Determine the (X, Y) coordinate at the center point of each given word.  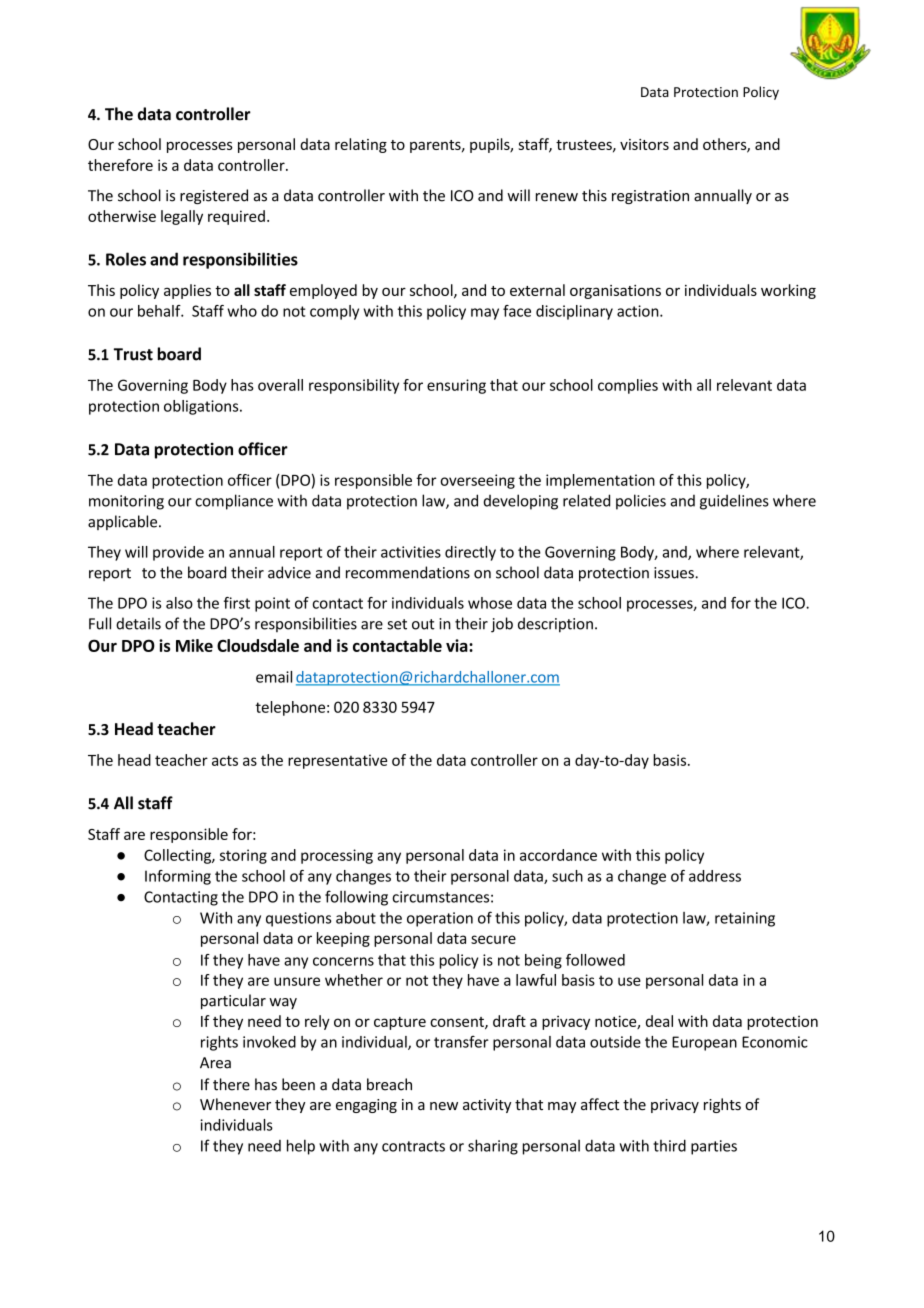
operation (440, 919)
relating (361, 145)
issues (675, 573)
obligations (202, 407)
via (458, 645)
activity (487, 1106)
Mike (194, 645)
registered (214, 196)
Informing (178, 877)
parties (714, 1147)
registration (650, 197)
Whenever (235, 1104)
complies (628, 386)
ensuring (456, 386)
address (715, 876)
